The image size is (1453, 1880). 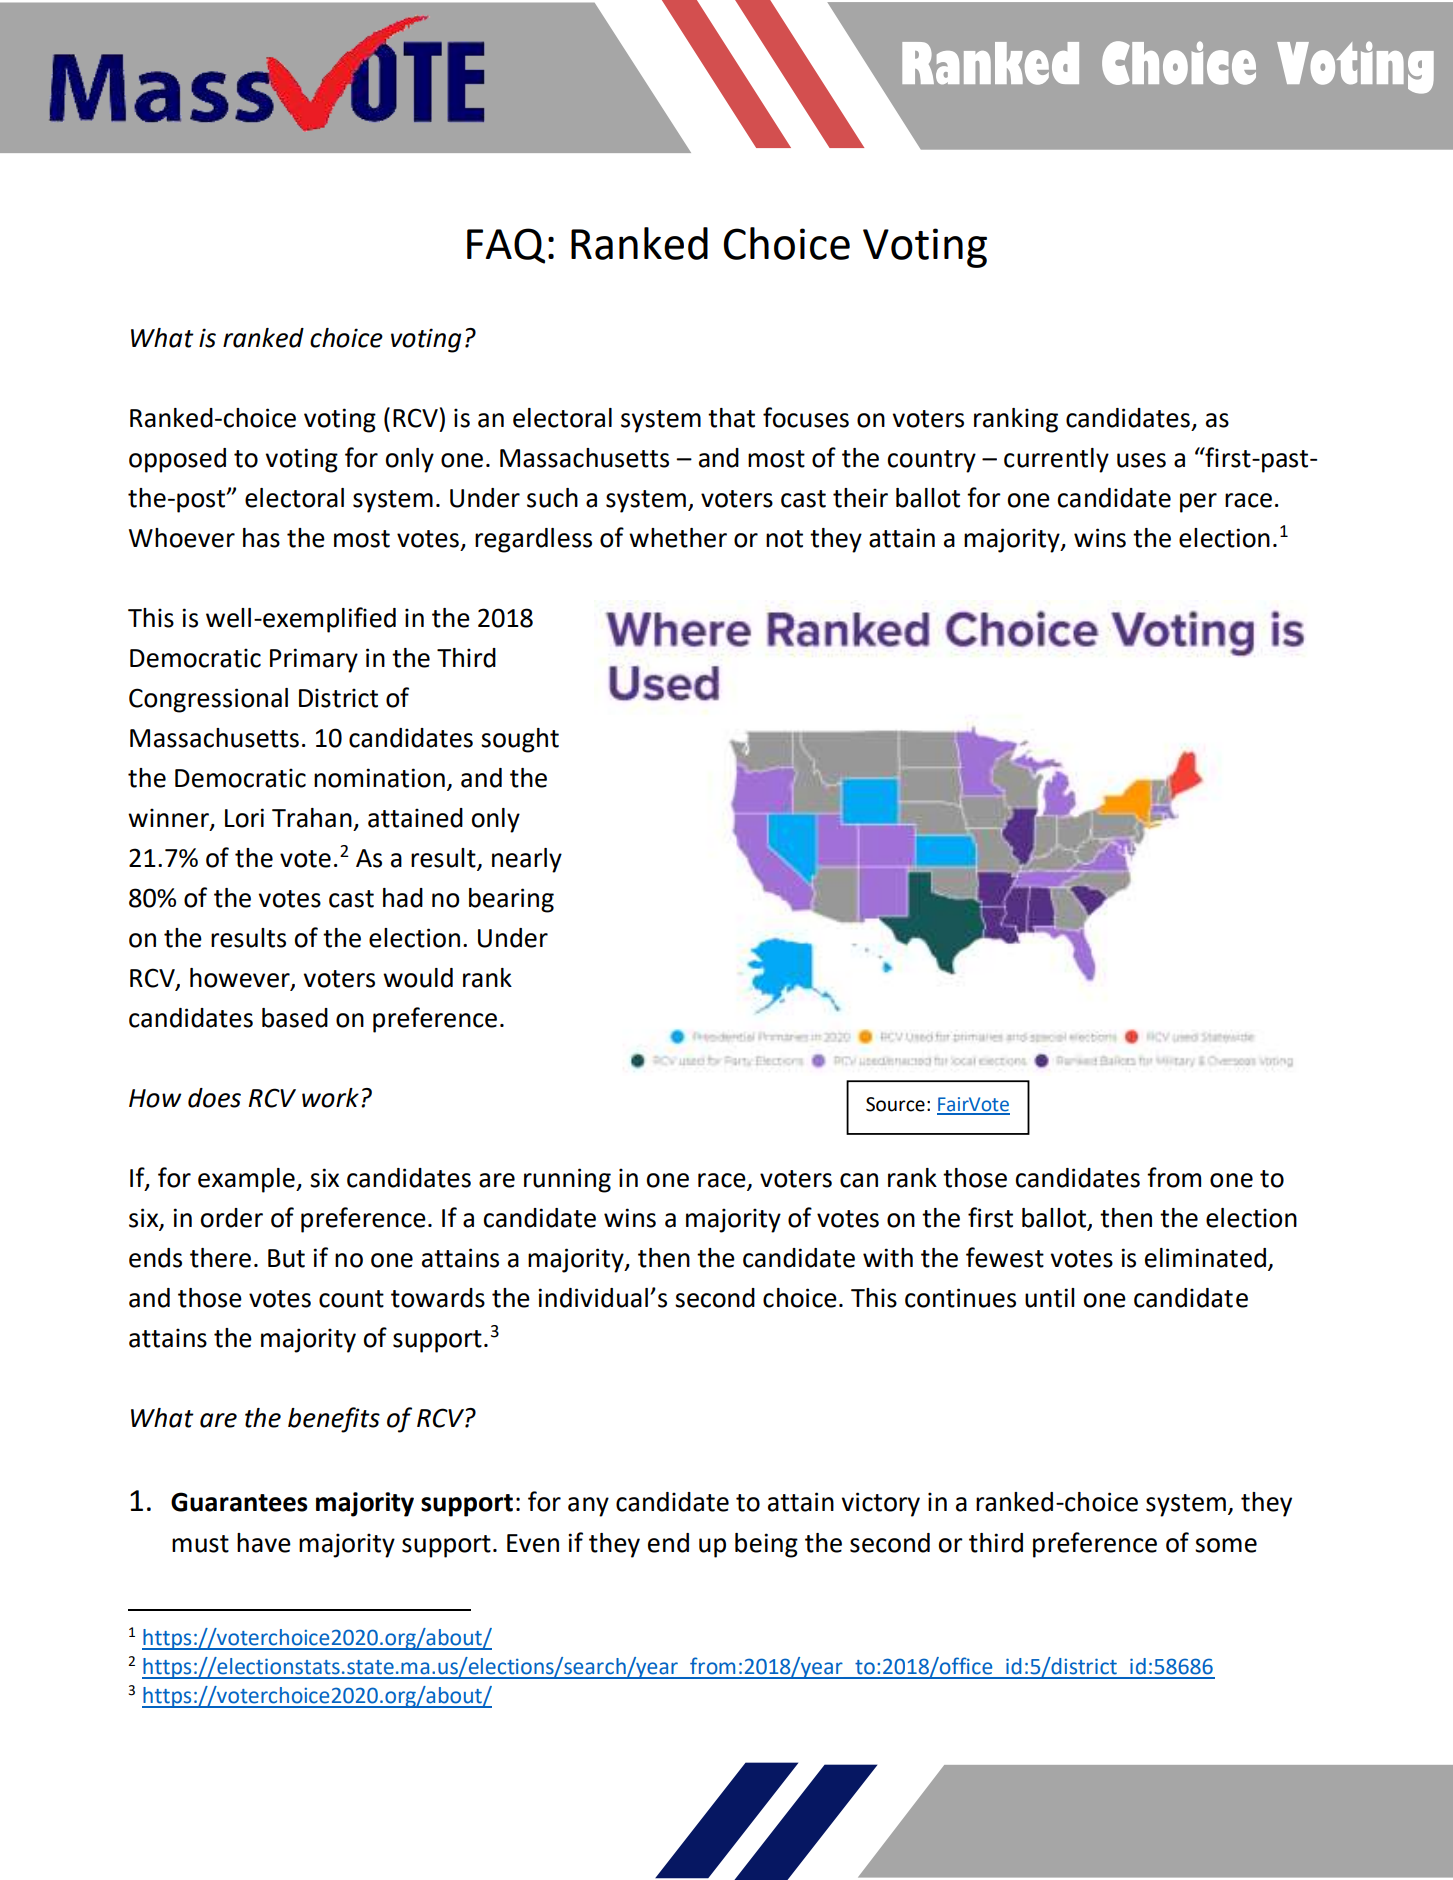 I want to click on has, so click(x=261, y=538).
